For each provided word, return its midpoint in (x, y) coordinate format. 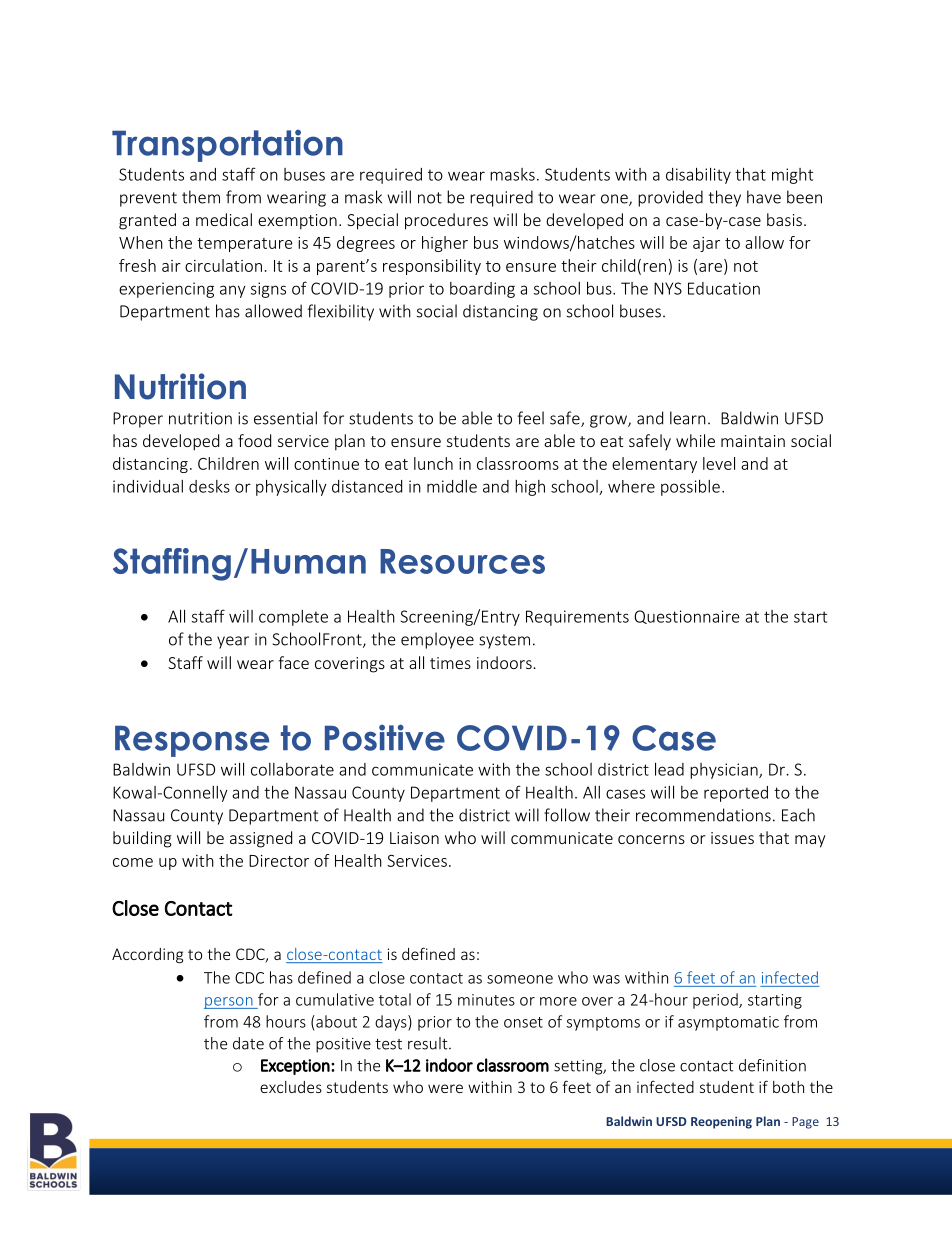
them (201, 197)
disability (698, 176)
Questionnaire (687, 617)
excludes (291, 1087)
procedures (446, 221)
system (504, 641)
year (233, 642)
